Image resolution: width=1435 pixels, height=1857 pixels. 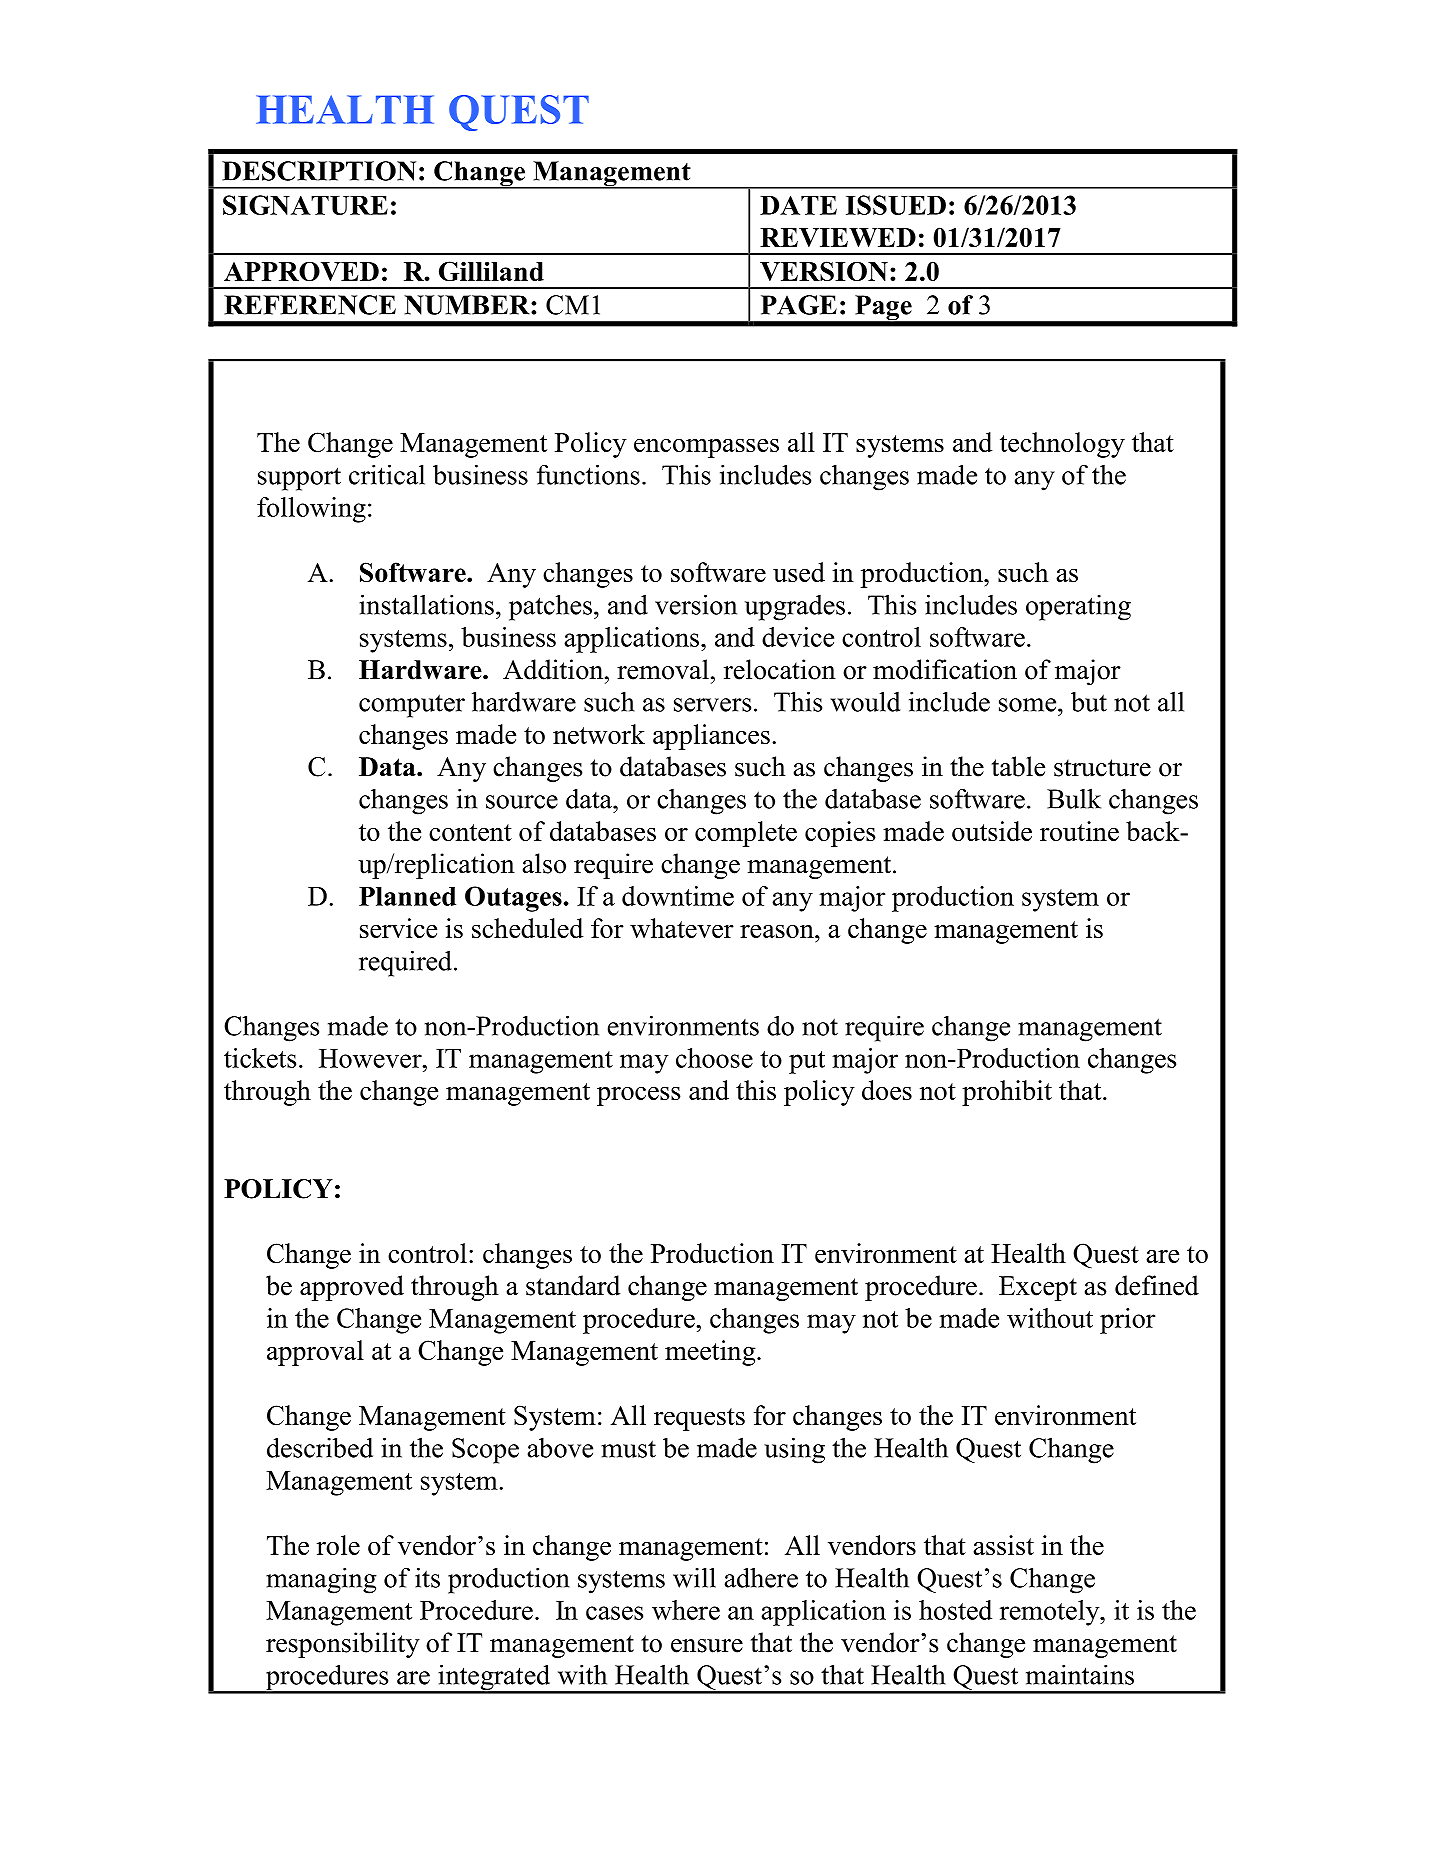 What do you see at coordinates (305, 205) in the image?
I see `SIGNATURE` at bounding box center [305, 205].
